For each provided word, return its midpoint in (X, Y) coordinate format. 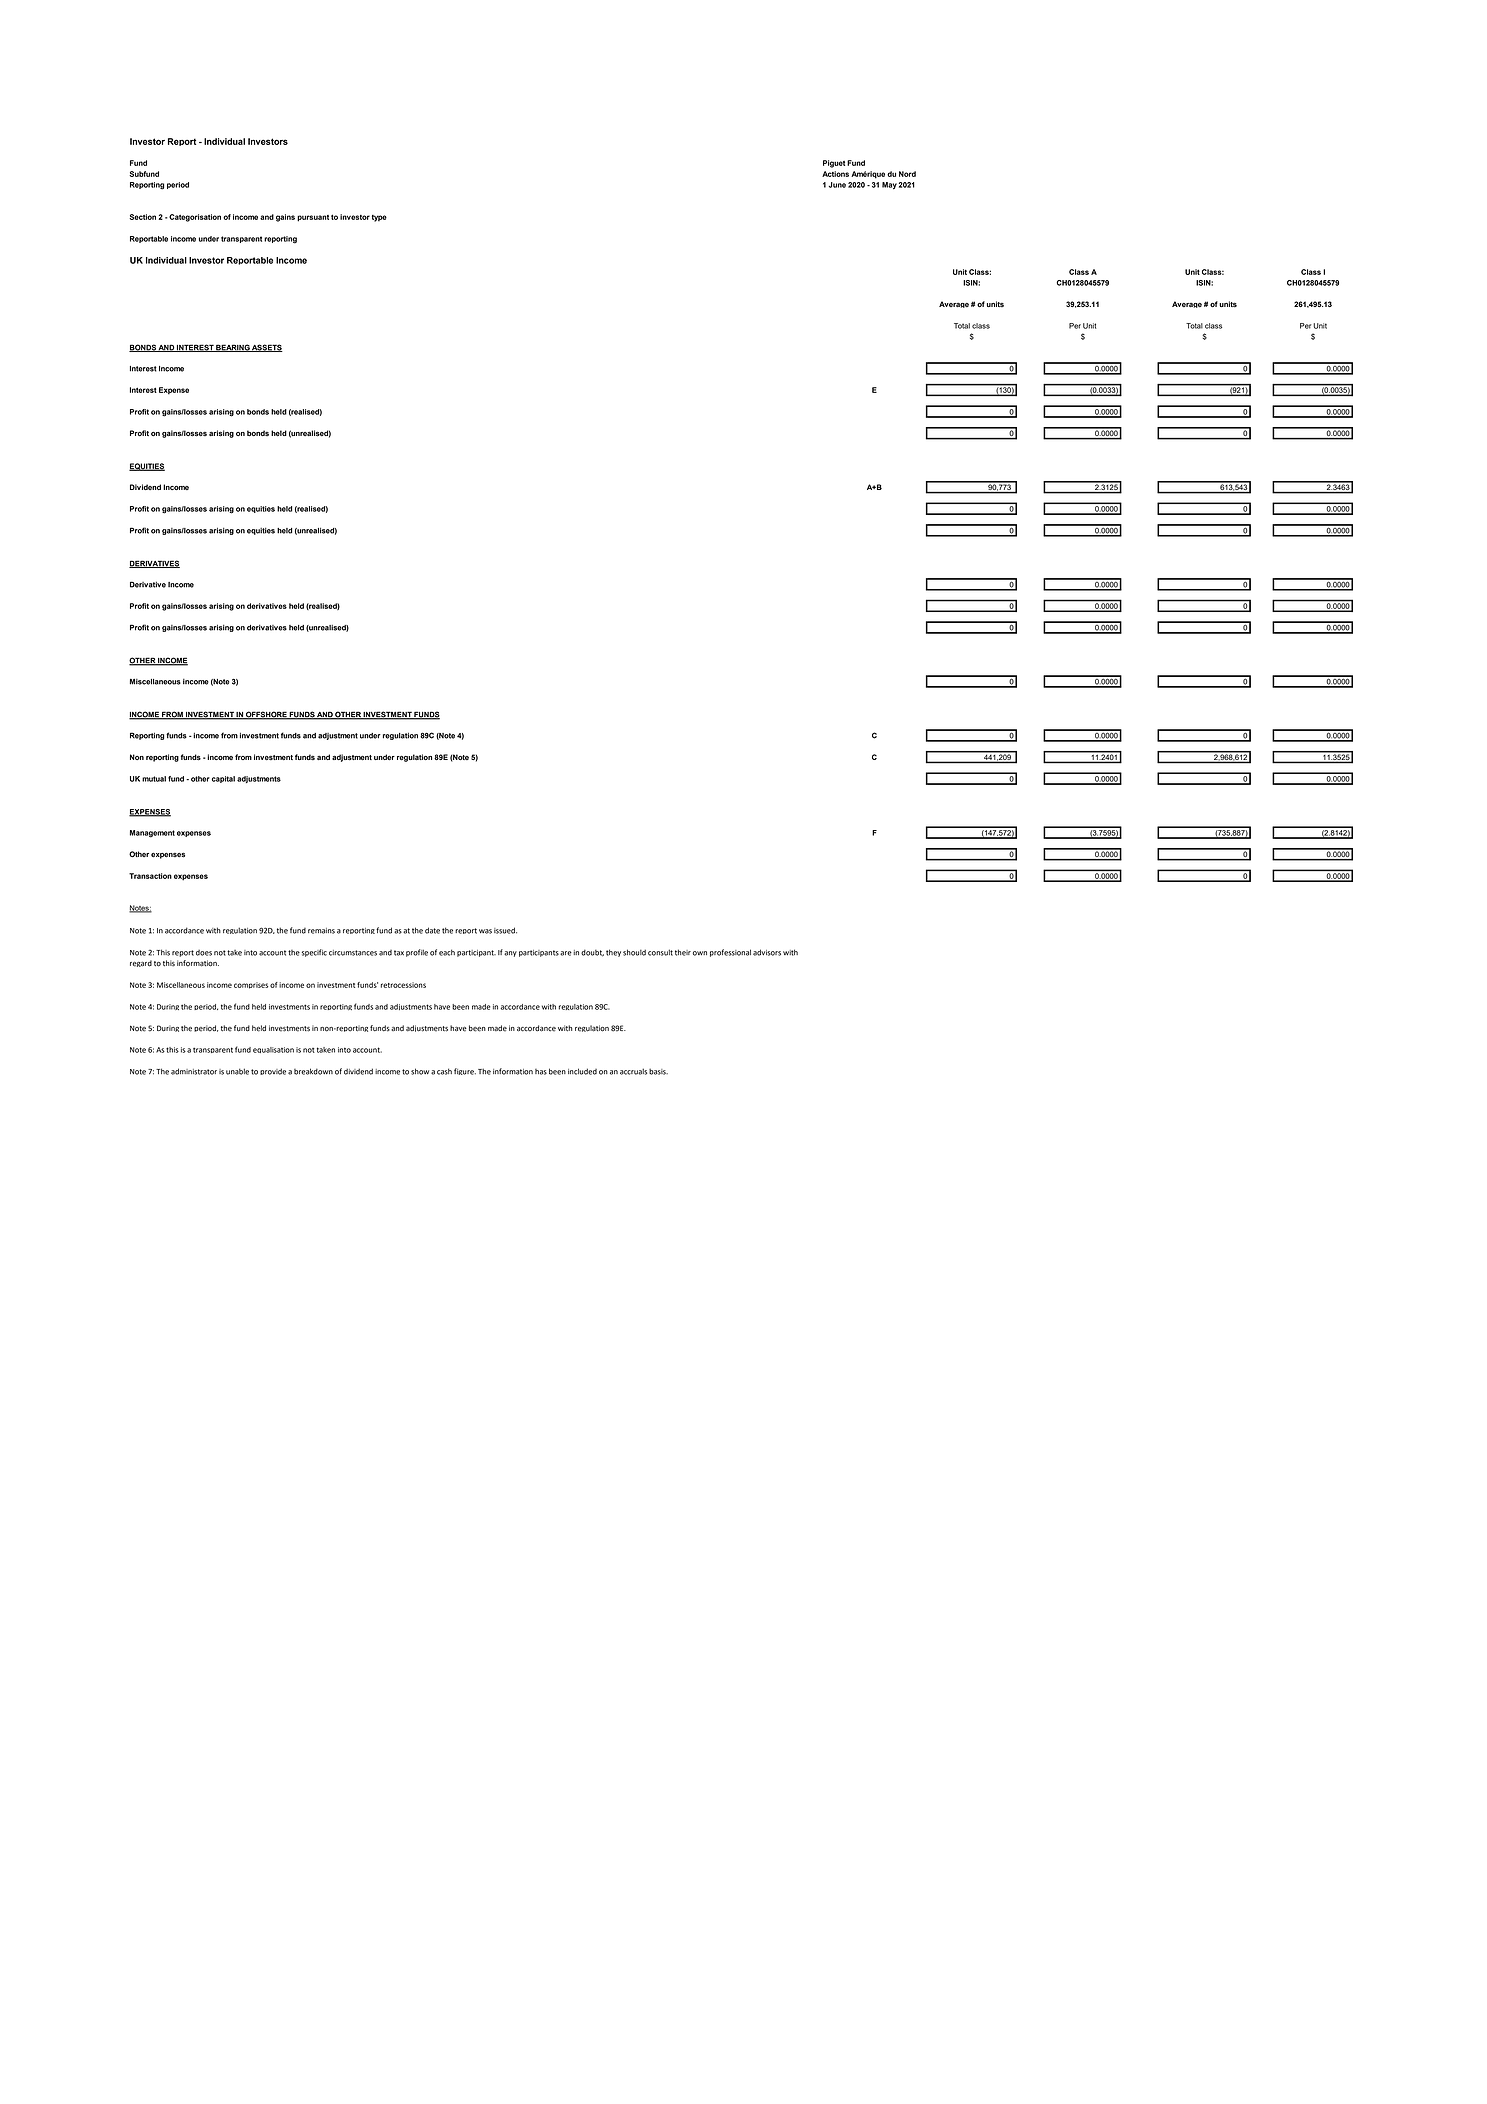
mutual (154, 779)
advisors (767, 952)
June (837, 185)
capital (223, 779)
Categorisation (194, 218)
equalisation (273, 1050)
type (379, 218)
